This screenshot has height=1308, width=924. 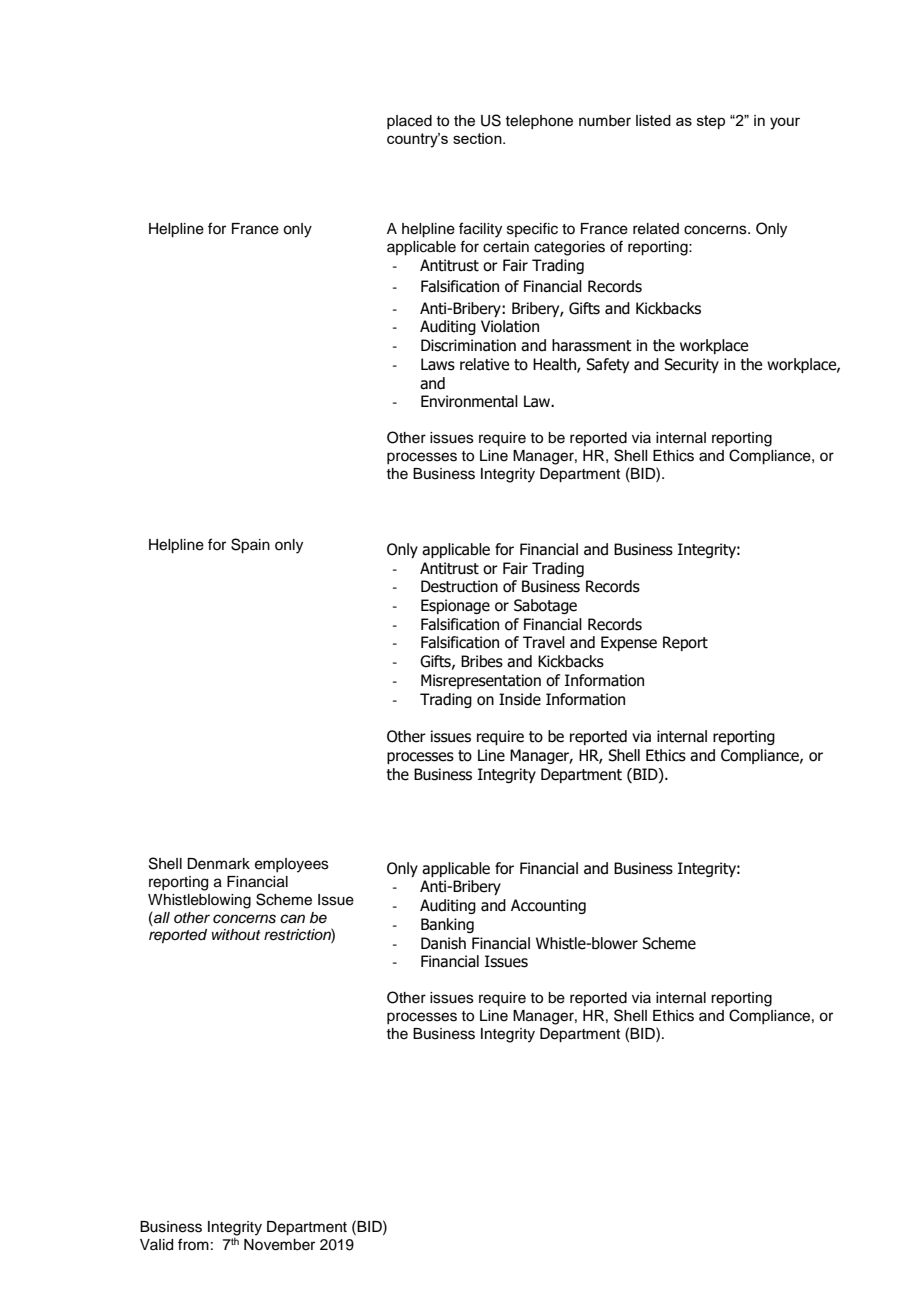 What do you see at coordinates (478, 138) in the screenshot?
I see `section` at bounding box center [478, 138].
